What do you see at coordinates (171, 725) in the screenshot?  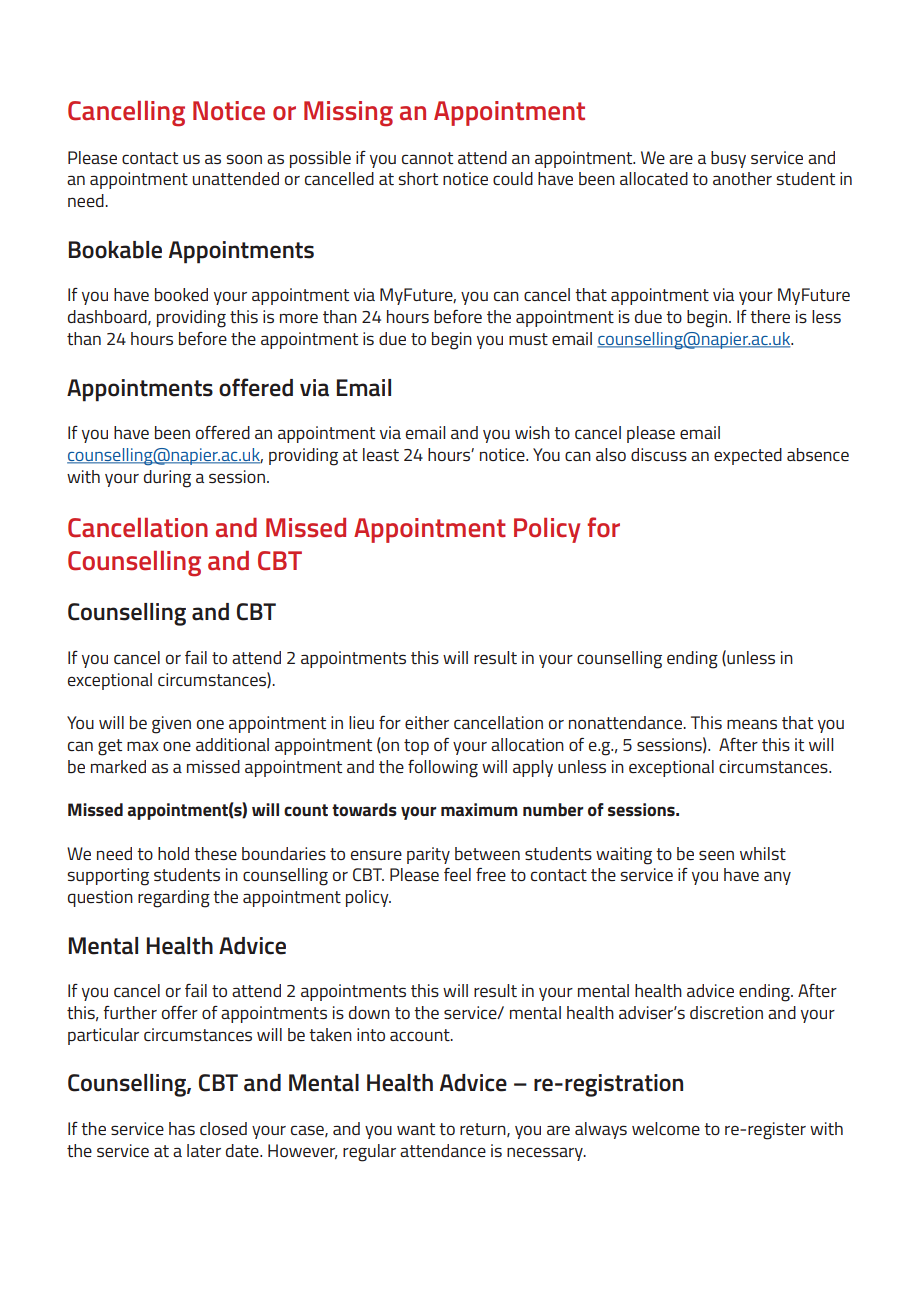 I see `given` at bounding box center [171, 725].
